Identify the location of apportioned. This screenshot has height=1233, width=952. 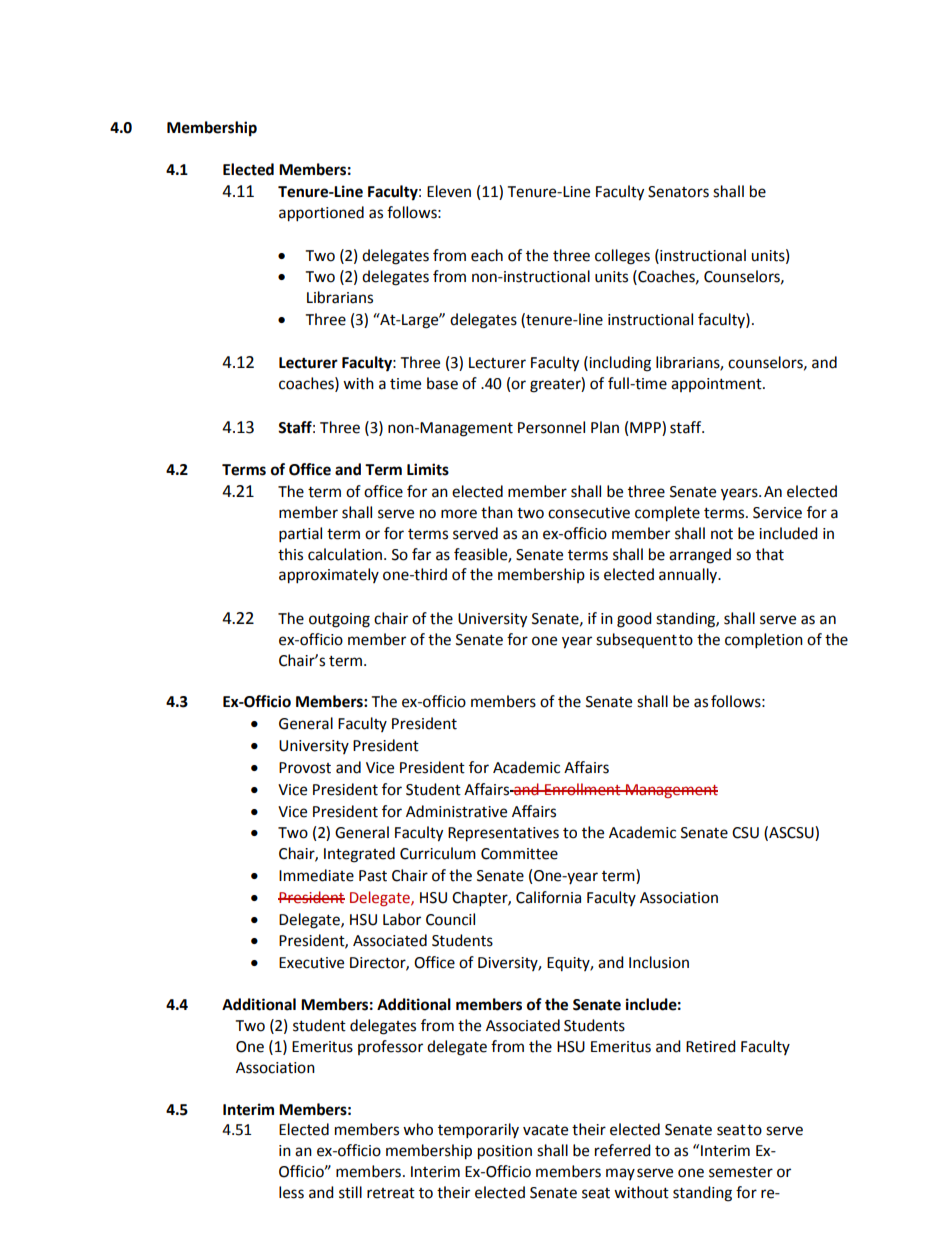
(321, 214).
